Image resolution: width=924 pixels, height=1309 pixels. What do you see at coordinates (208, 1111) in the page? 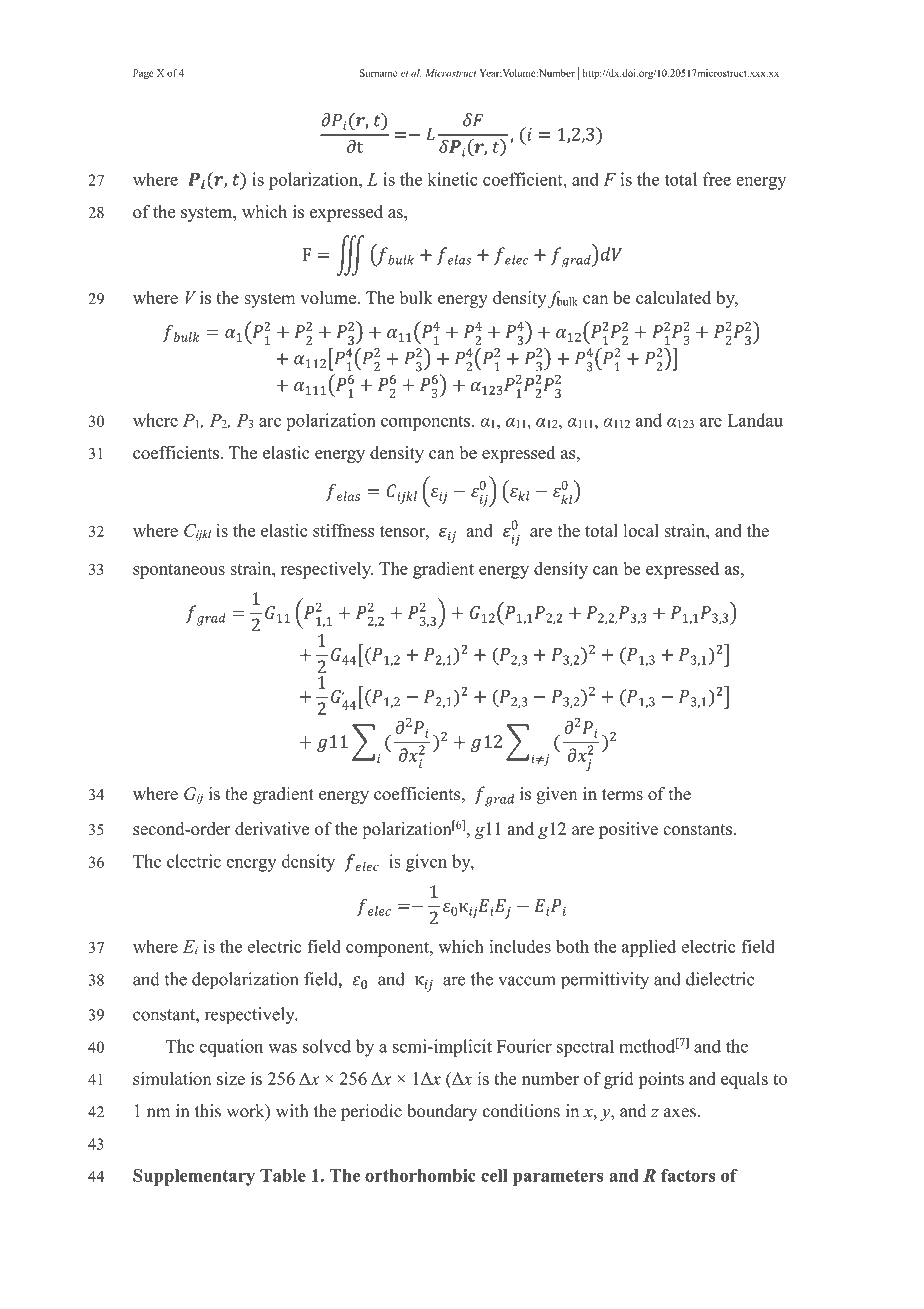
I see `this` at bounding box center [208, 1111].
